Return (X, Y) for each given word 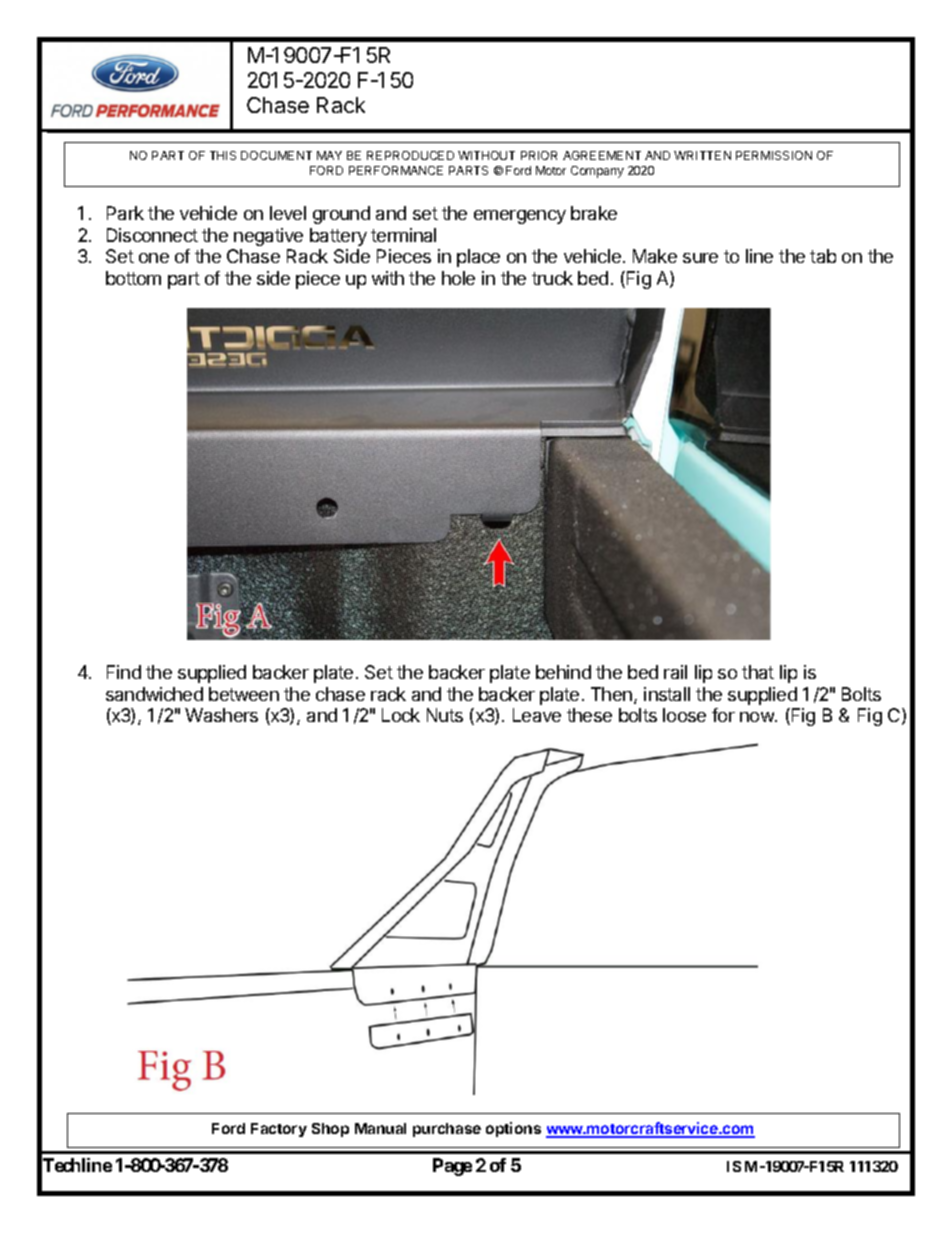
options (513, 1129)
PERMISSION (774, 155)
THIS (223, 155)
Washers (221, 715)
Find (124, 672)
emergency (520, 217)
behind (563, 672)
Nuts (445, 715)
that (758, 672)
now (758, 717)
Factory (279, 1130)
